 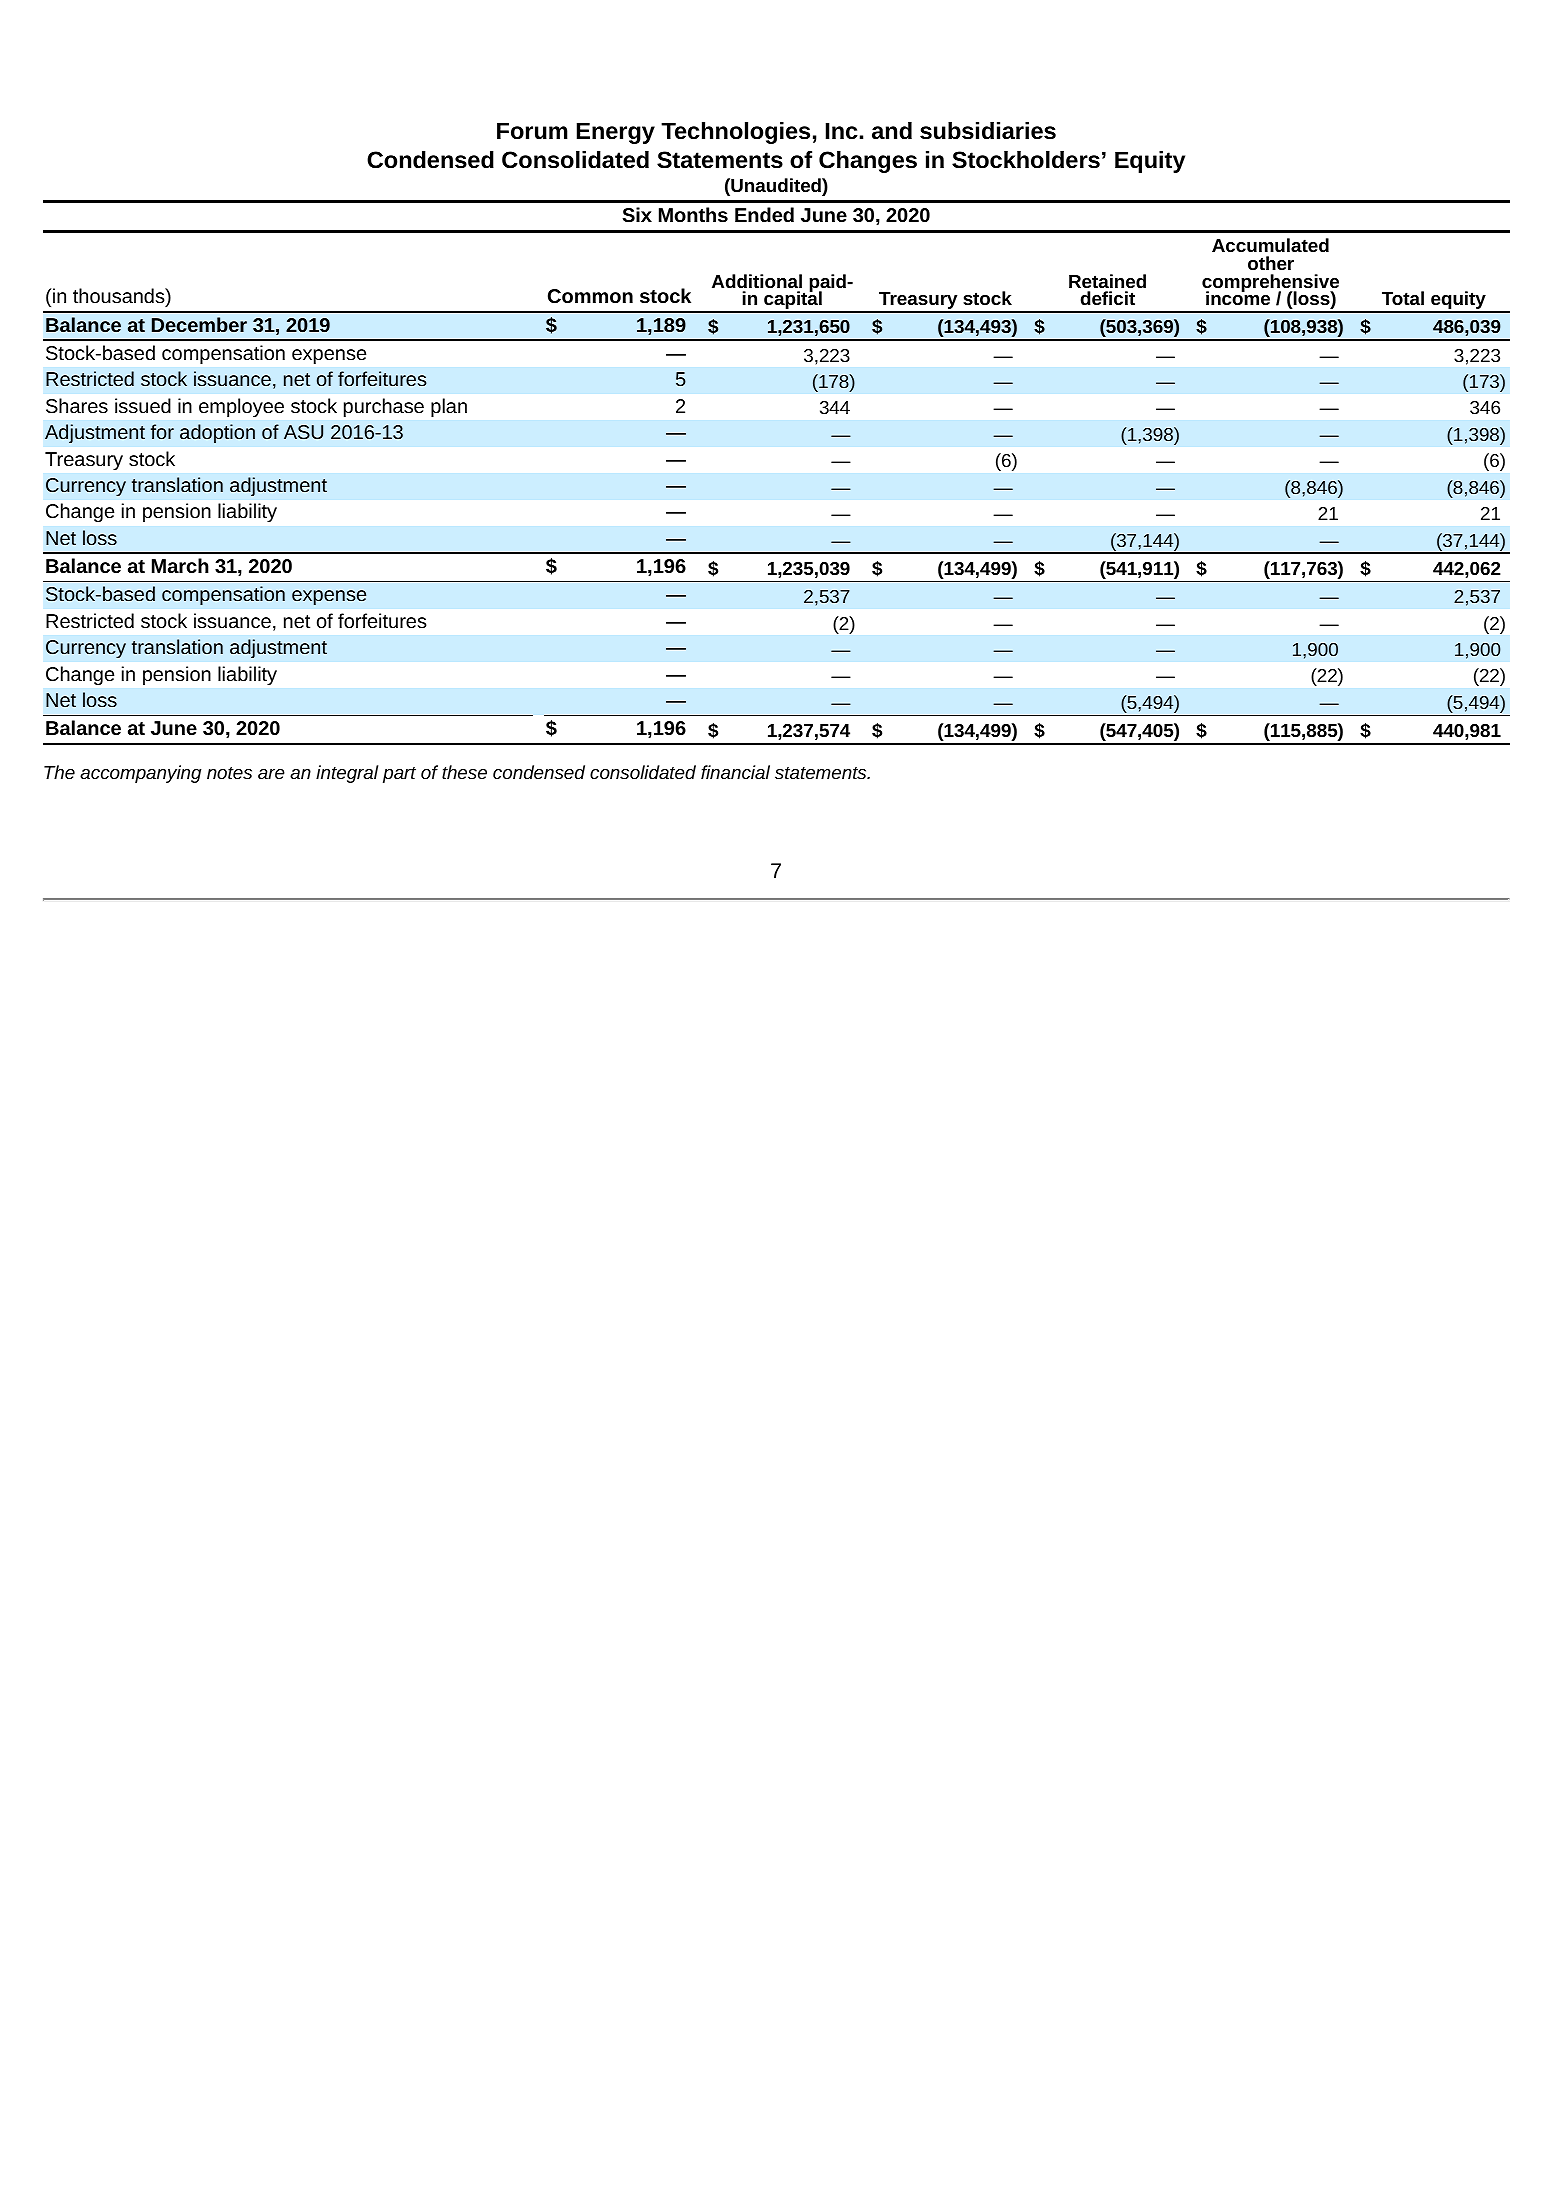 What do you see at coordinates (757, 281) in the image?
I see `Additional` at bounding box center [757, 281].
